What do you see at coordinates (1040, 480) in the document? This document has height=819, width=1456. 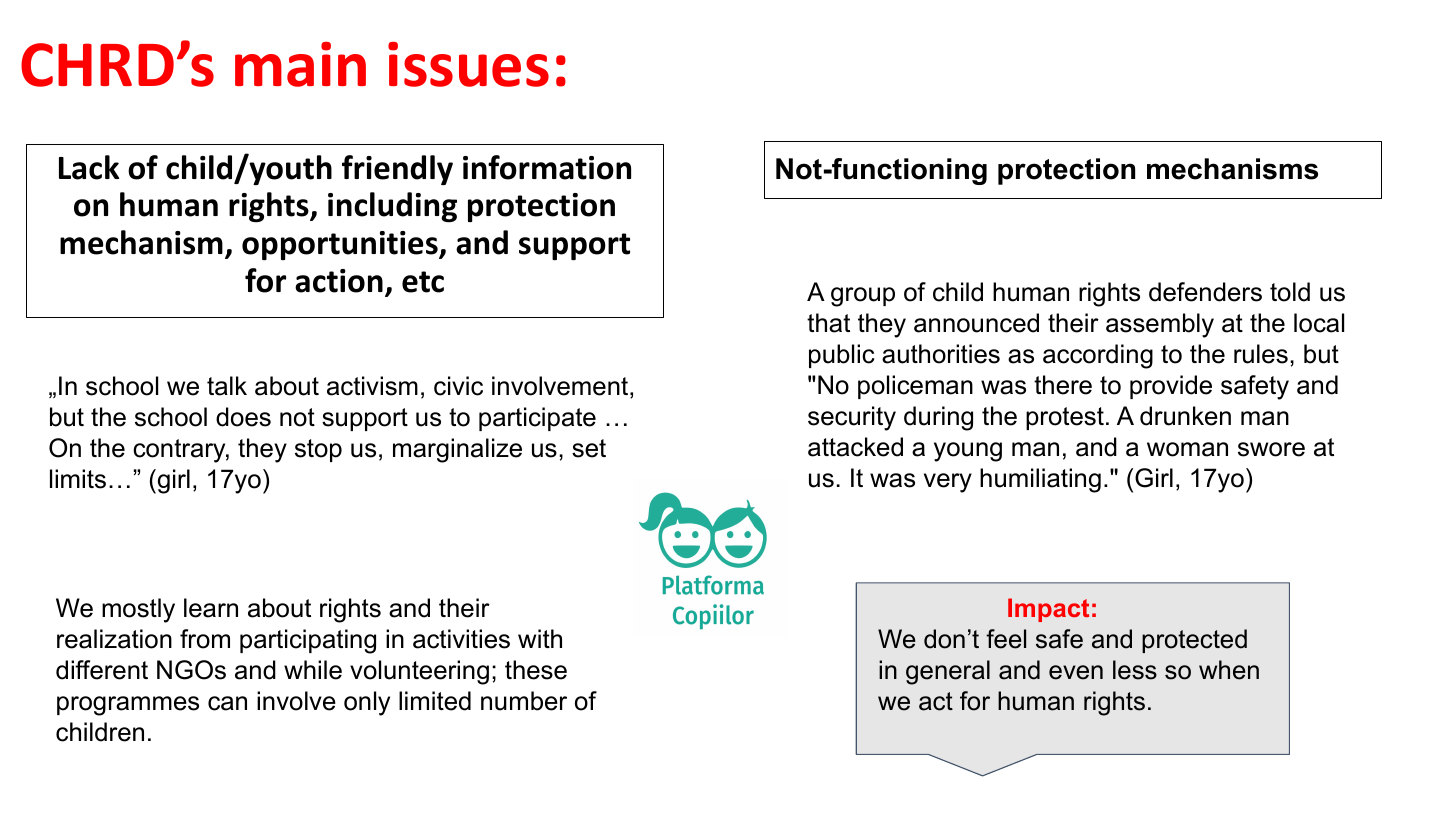 I see `humiliating` at bounding box center [1040, 480].
